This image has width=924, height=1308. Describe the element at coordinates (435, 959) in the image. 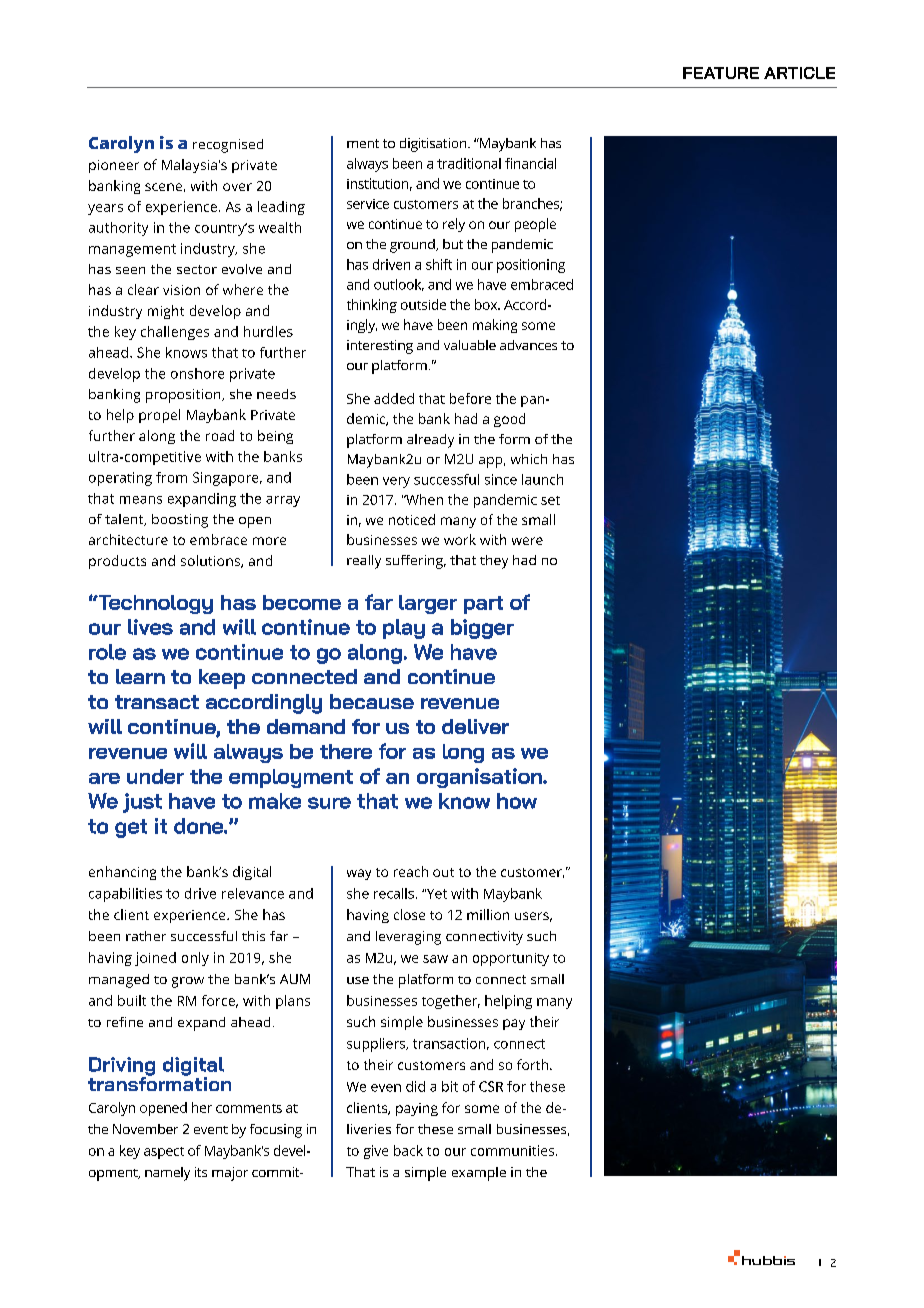

I see `saw` at that location.
